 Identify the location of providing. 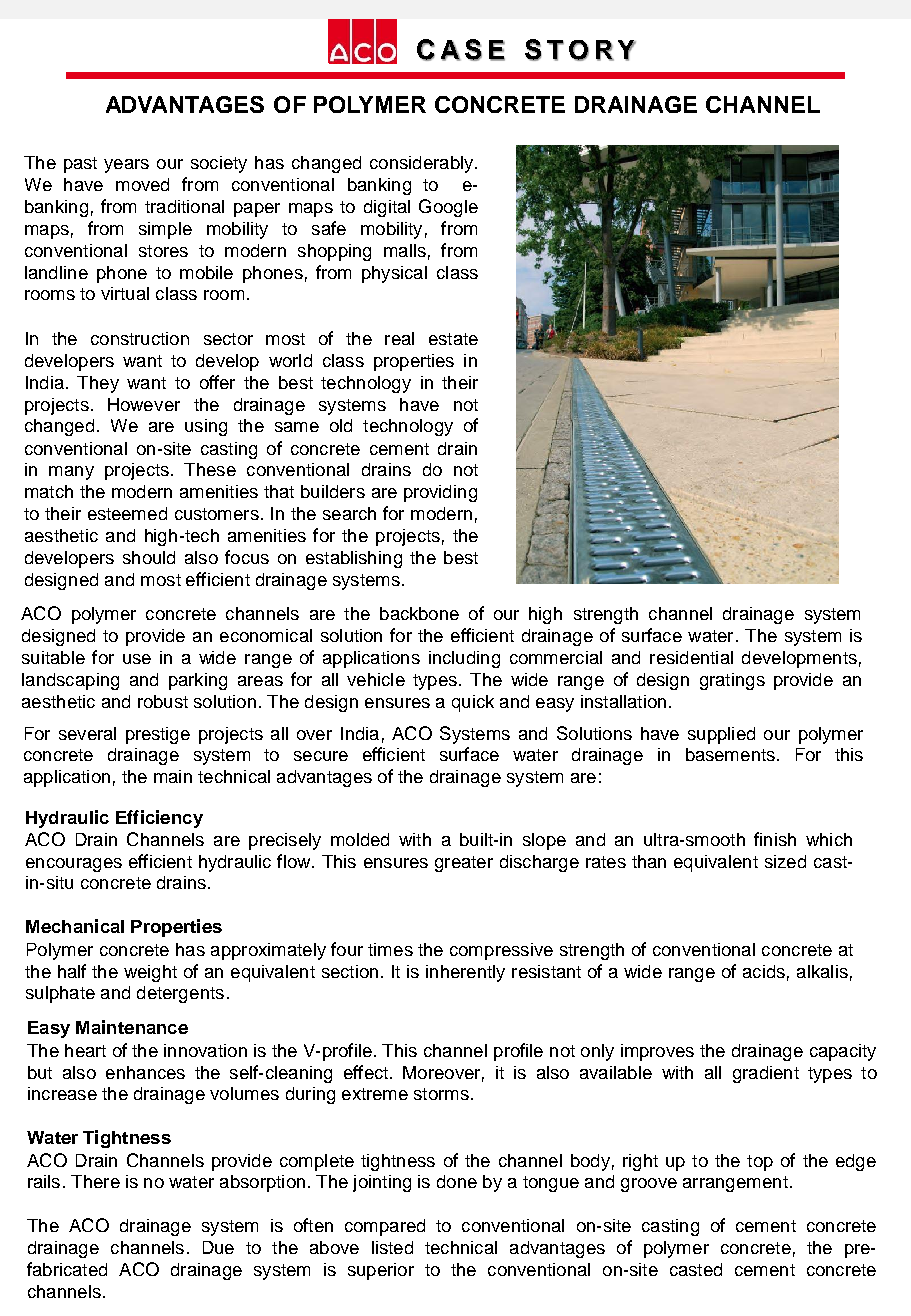
(440, 493).
